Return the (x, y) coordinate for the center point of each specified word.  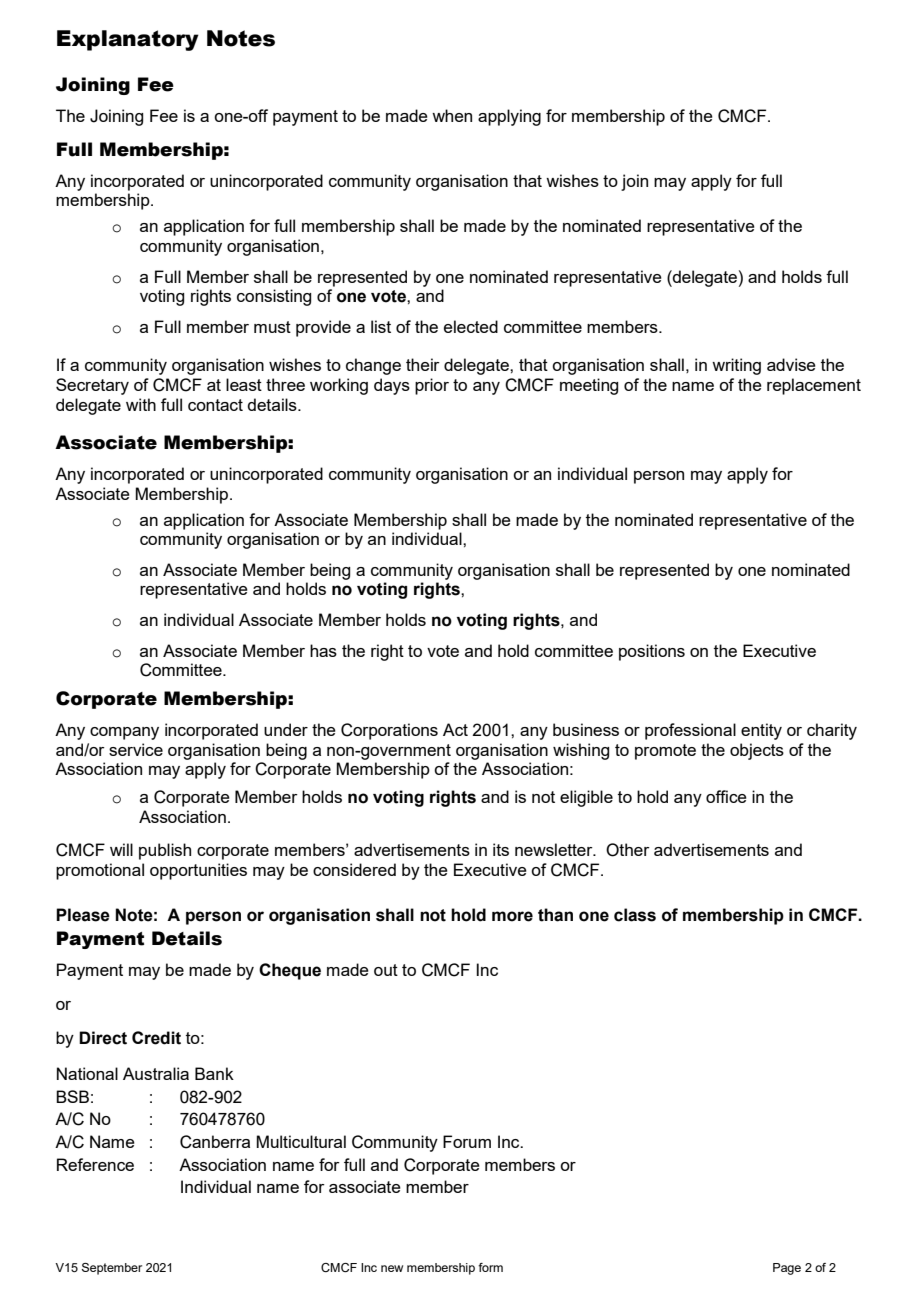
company (124, 733)
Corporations (389, 731)
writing (736, 366)
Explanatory (128, 40)
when (452, 115)
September (112, 1269)
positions (652, 652)
